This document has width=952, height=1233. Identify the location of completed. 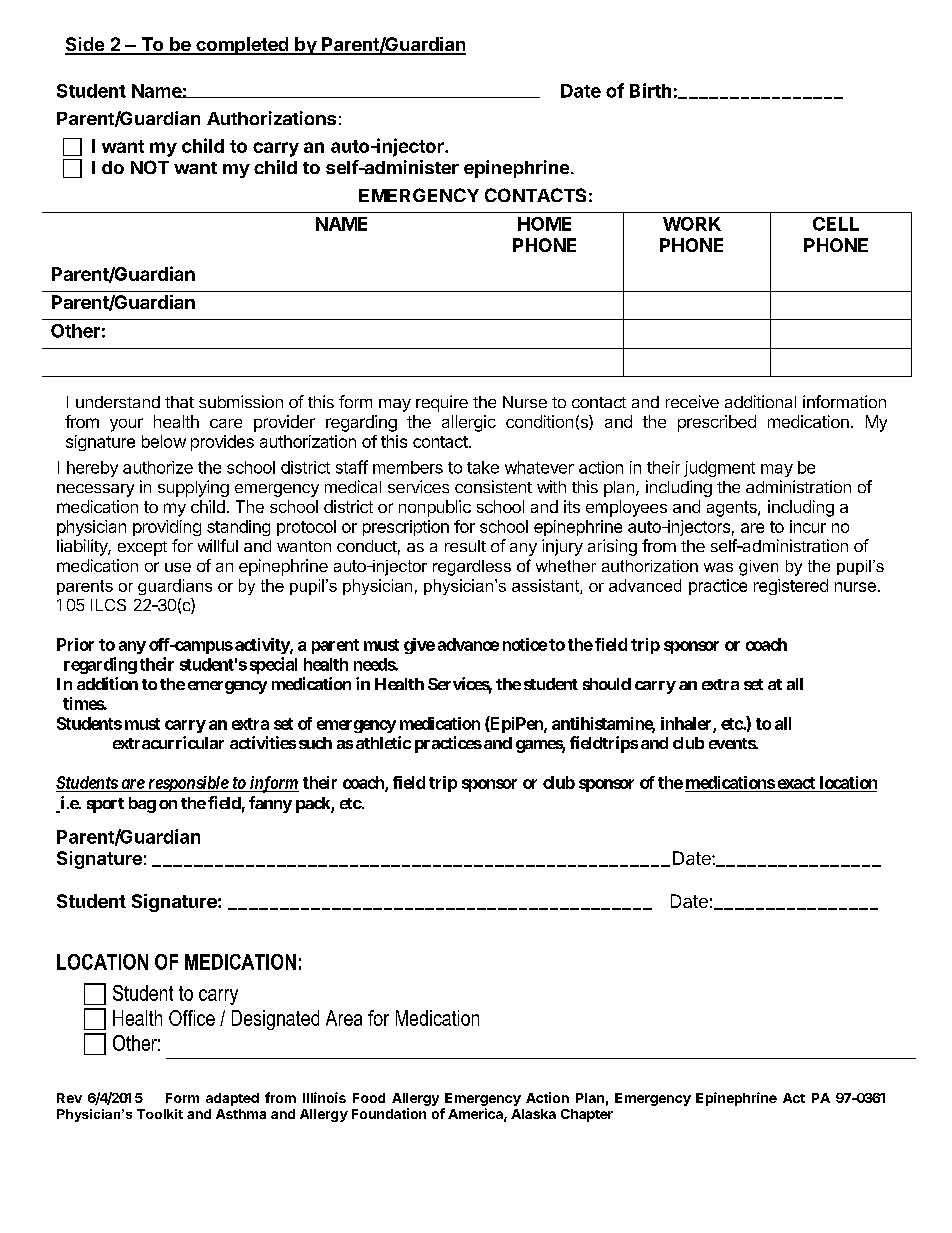
(242, 46).
